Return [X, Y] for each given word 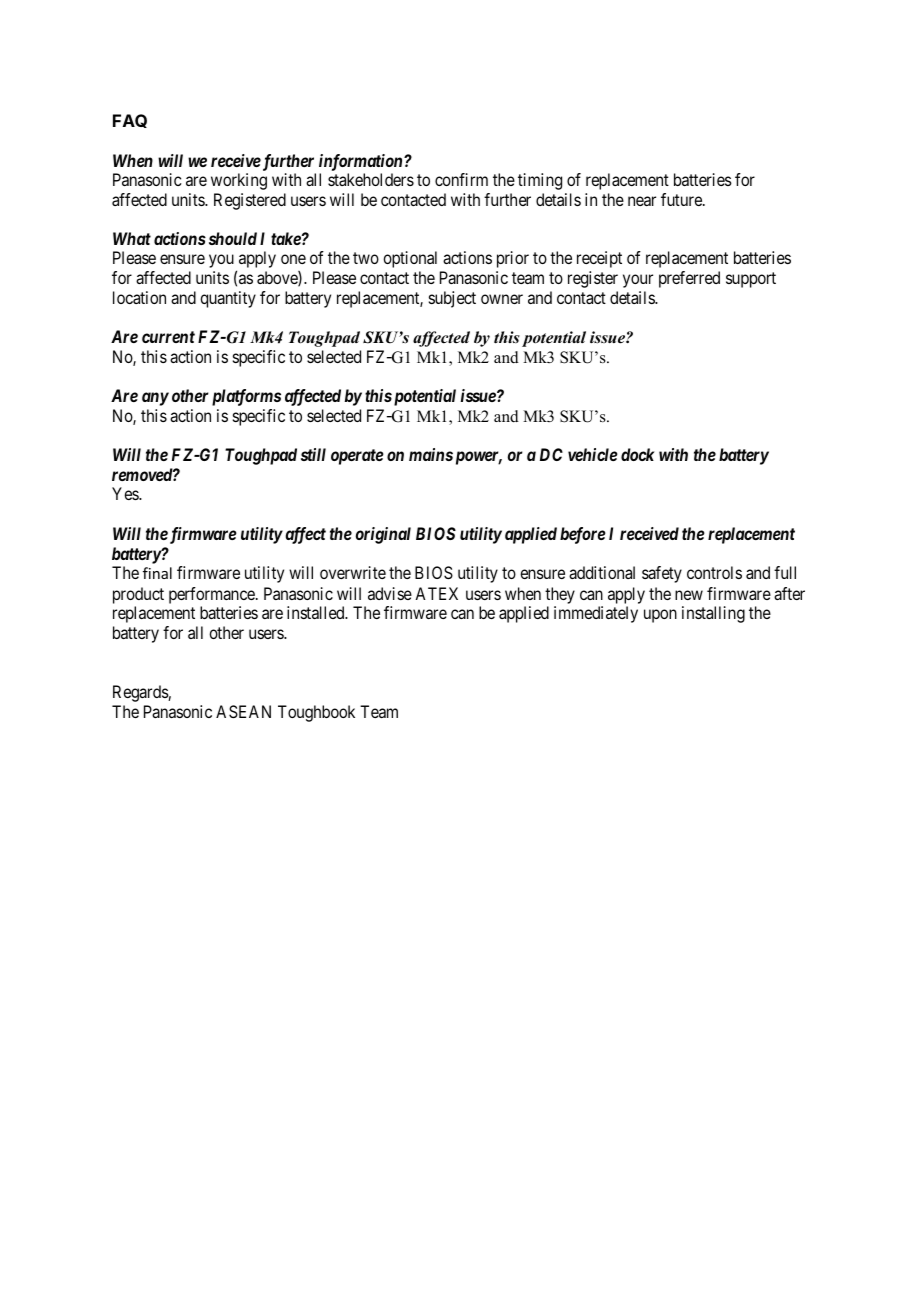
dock [637, 454]
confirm [461, 179]
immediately [596, 614]
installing [713, 614]
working [239, 181]
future [682, 199]
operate [357, 457]
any [155, 399]
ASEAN [243, 711]
